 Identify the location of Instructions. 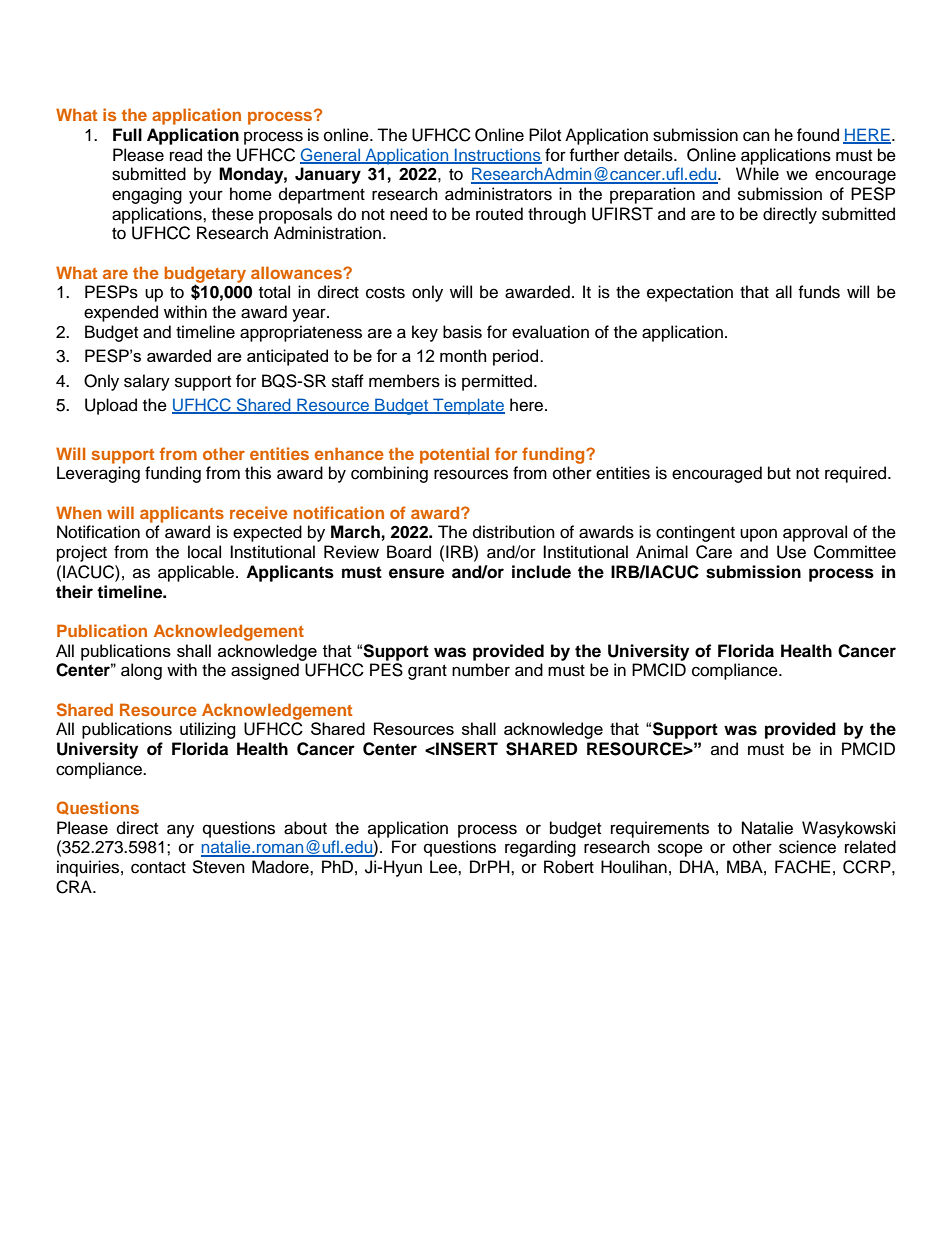
(497, 155).
